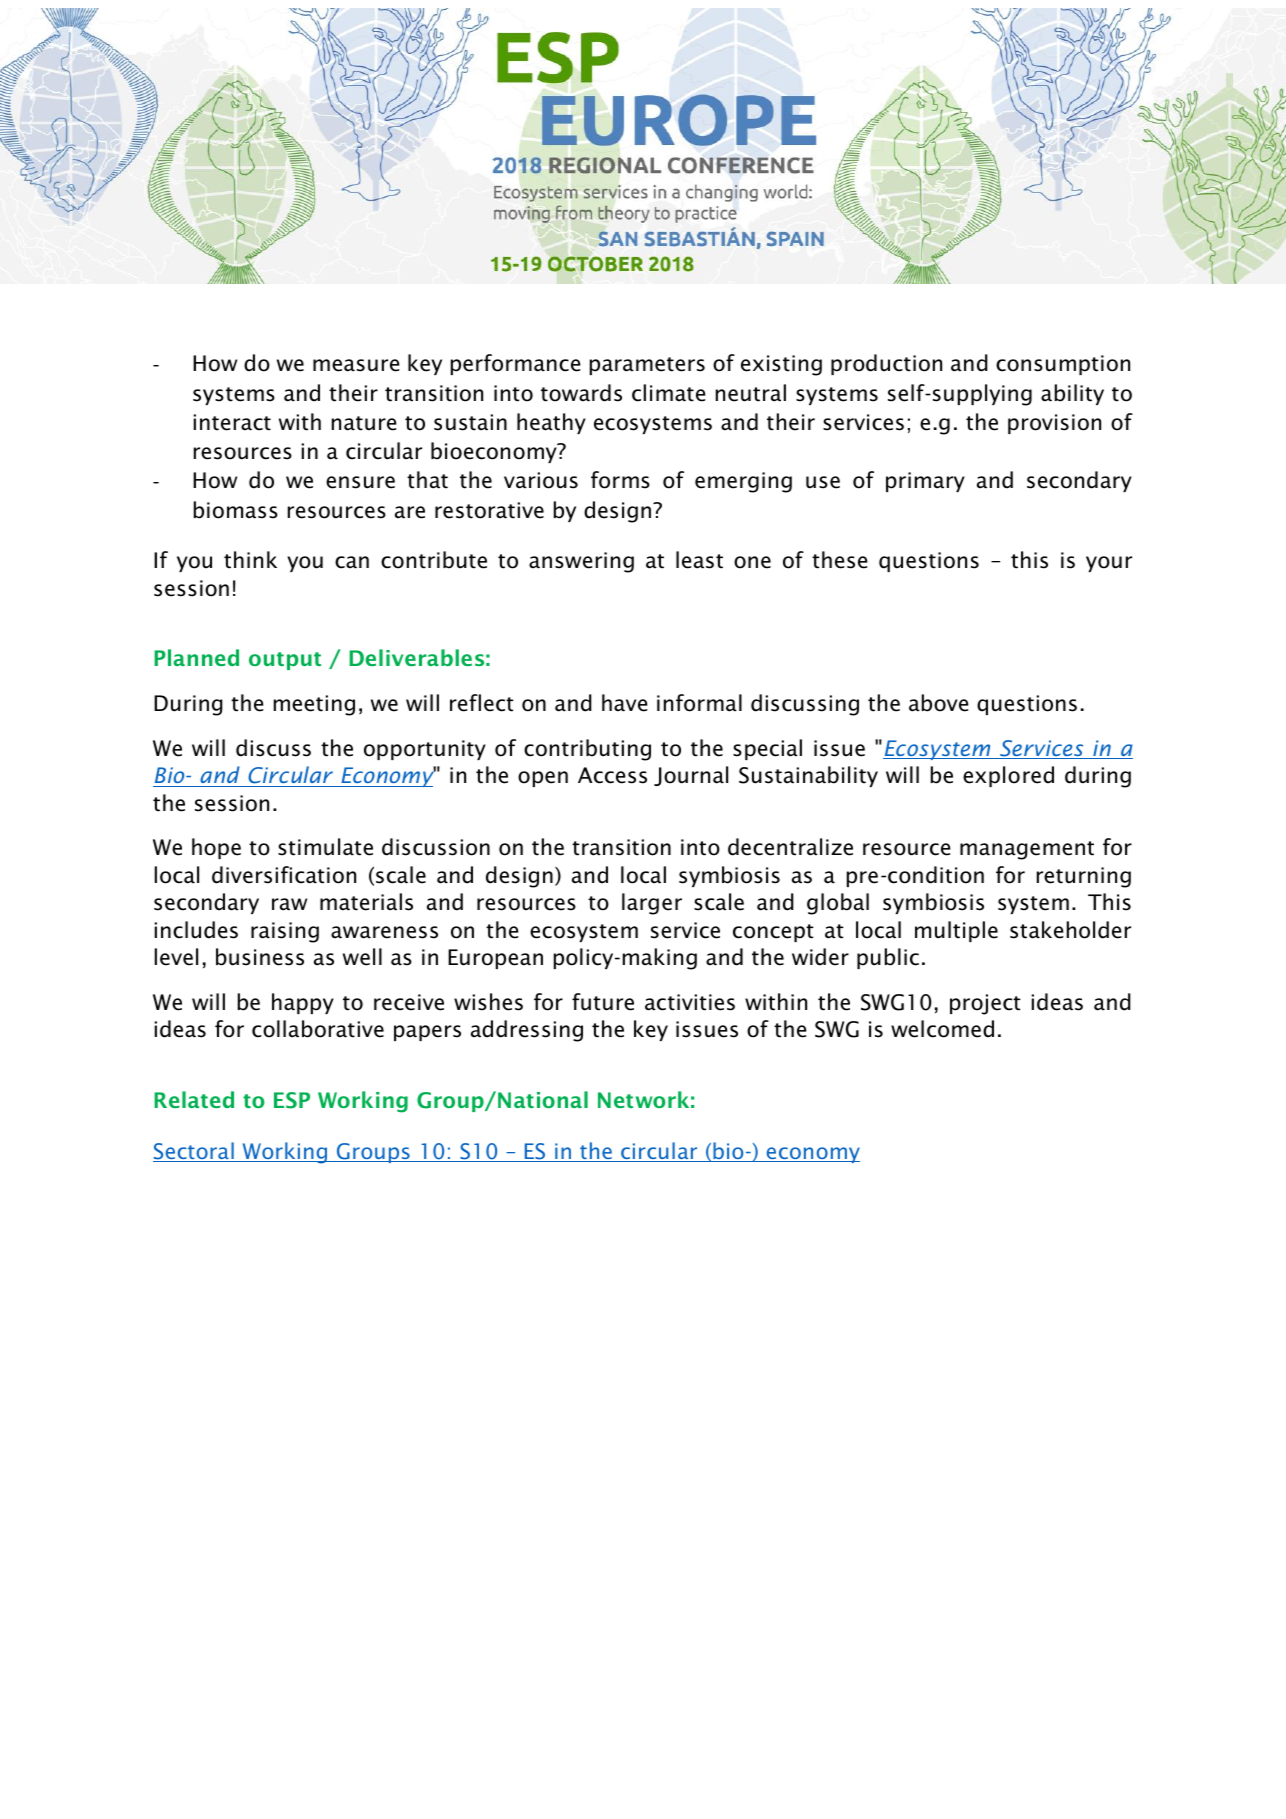 The height and width of the image is (1819, 1286). I want to click on have, so click(625, 703).
